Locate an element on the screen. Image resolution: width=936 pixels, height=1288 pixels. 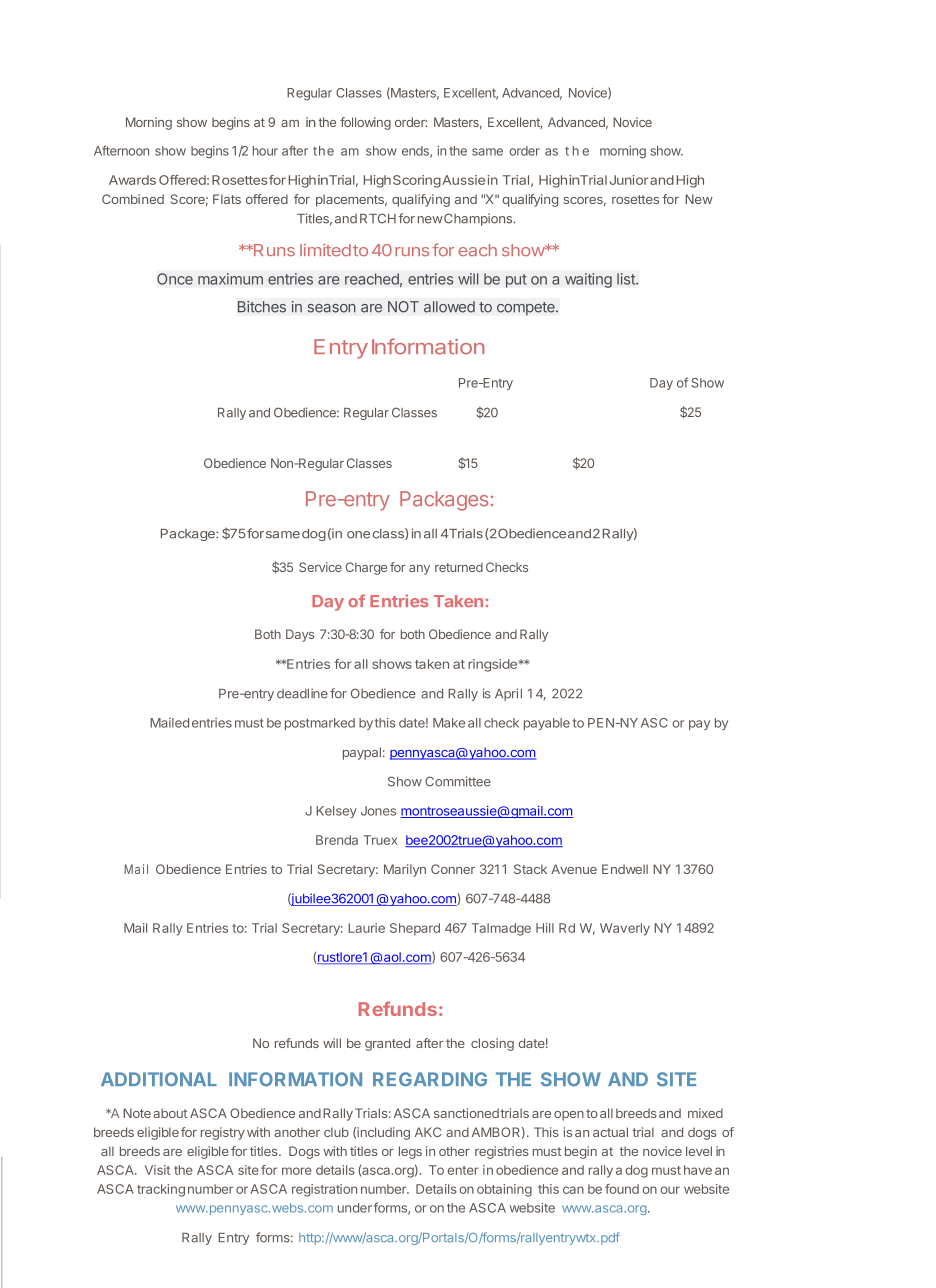
Committee is located at coordinates (458, 781).
